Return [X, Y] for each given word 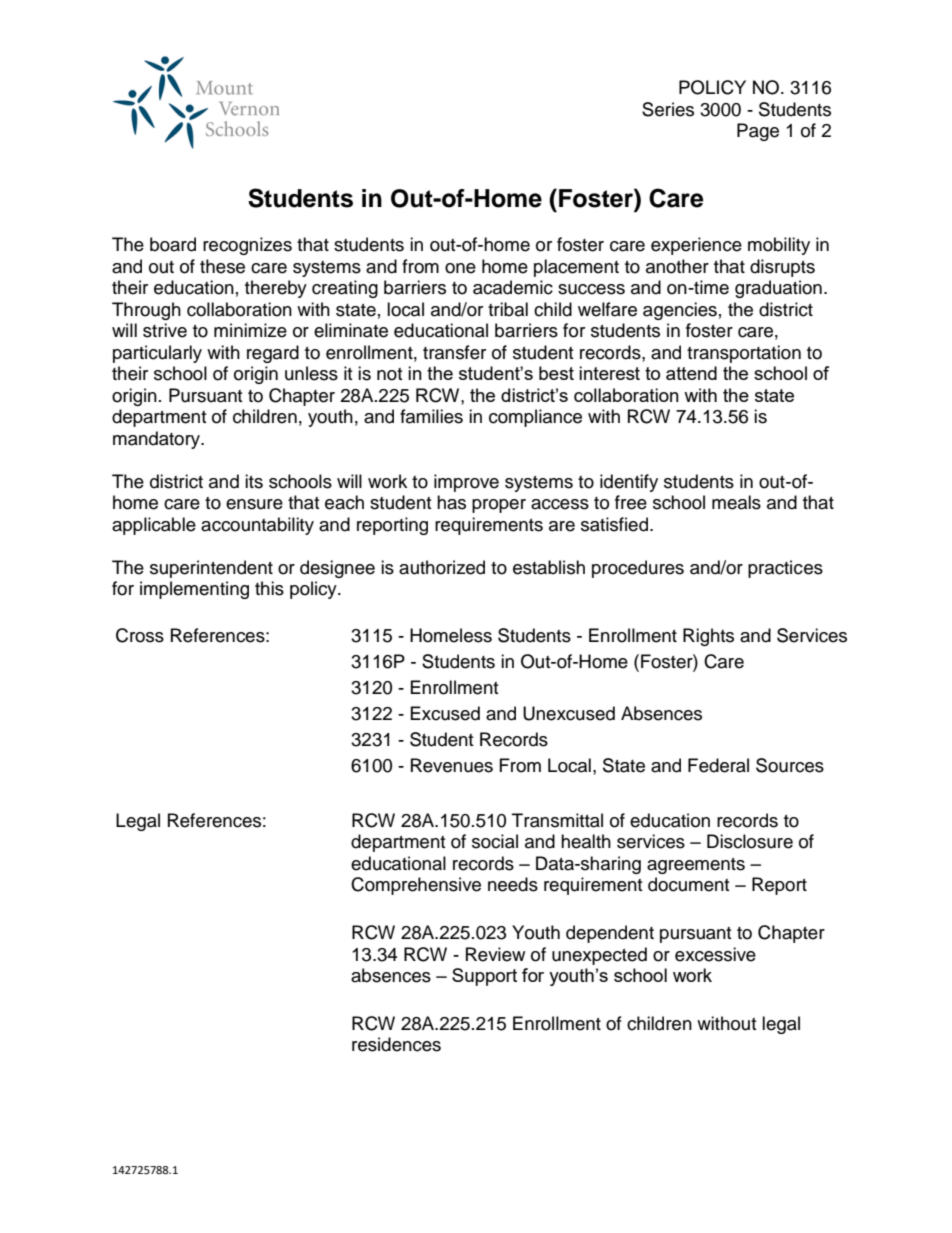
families [431, 416]
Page [758, 132]
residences [396, 1044]
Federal [718, 765]
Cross [140, 635]
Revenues [452, 765]
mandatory [158, 440]
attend [691, 373]
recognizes [247, 246]
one [460, 268]
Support [484, 977]
